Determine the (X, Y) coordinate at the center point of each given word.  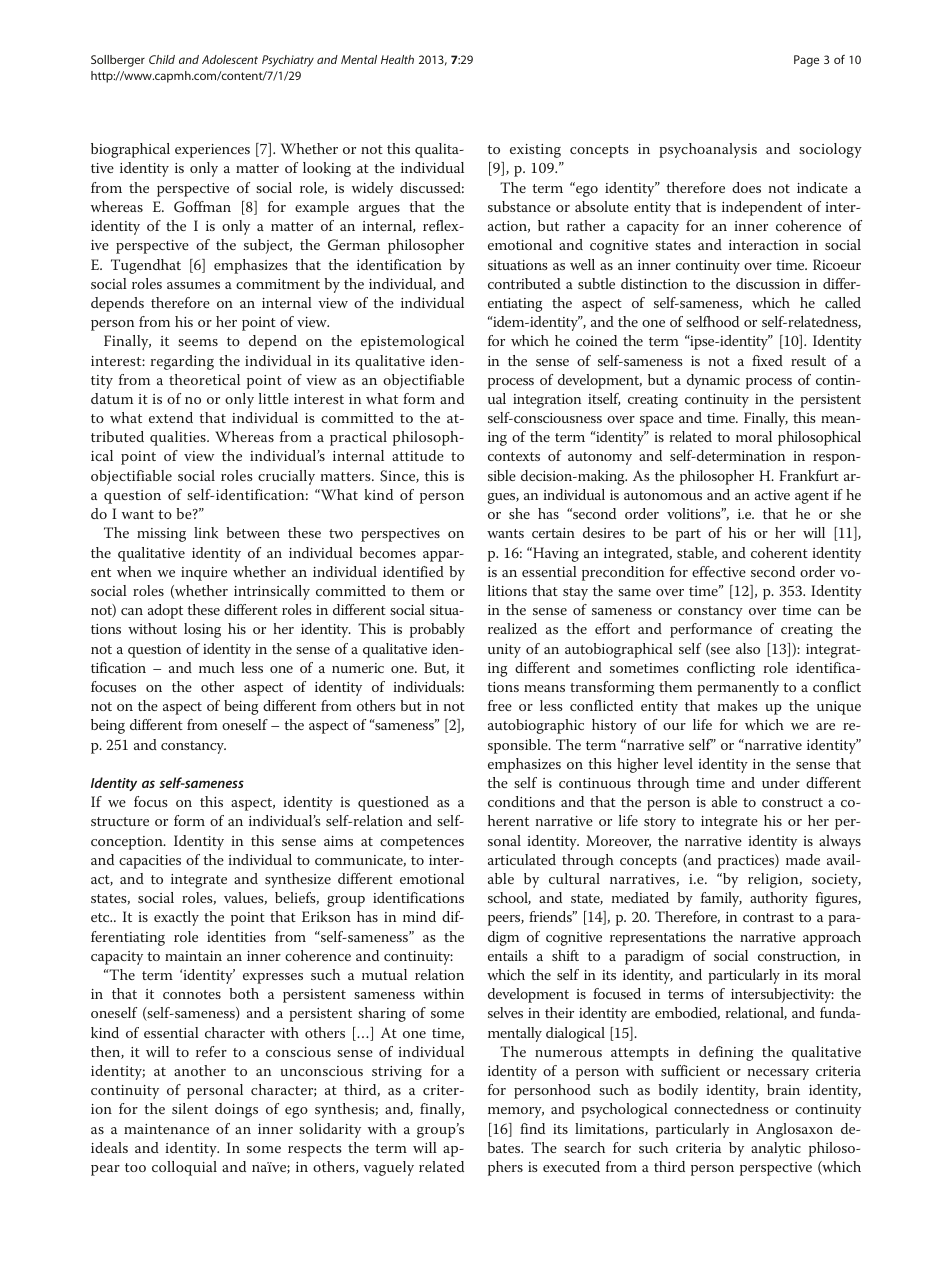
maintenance (166, 1129)
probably (437, 630)
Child (162, 59)
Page (806, 61)
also (748, 648)
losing (202, 630)
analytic (776, 1149)
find (532, 1128)
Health (397, 59)
